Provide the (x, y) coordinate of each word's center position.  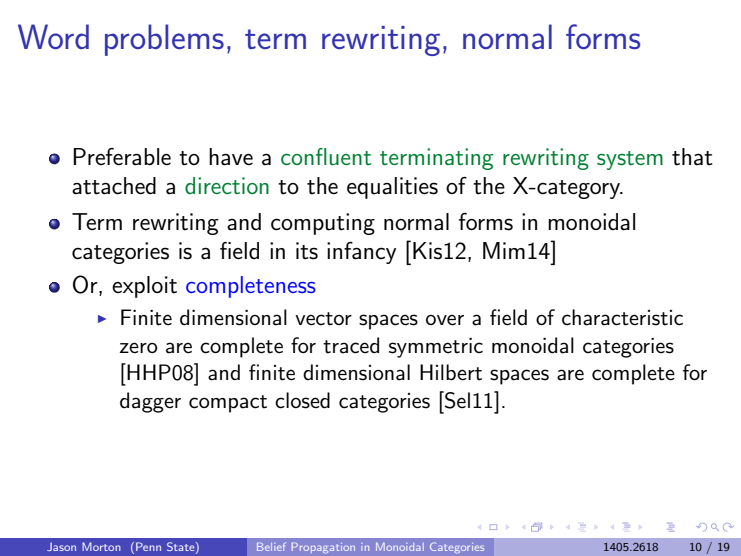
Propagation (323, 547)
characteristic (622, 317)
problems (164, 40)
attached (114, 186)
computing (323, 224)
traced (351, 345)
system (630, 160)
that (692, 157)
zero (139, 348)
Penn (148, 546)
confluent (326, 157)
